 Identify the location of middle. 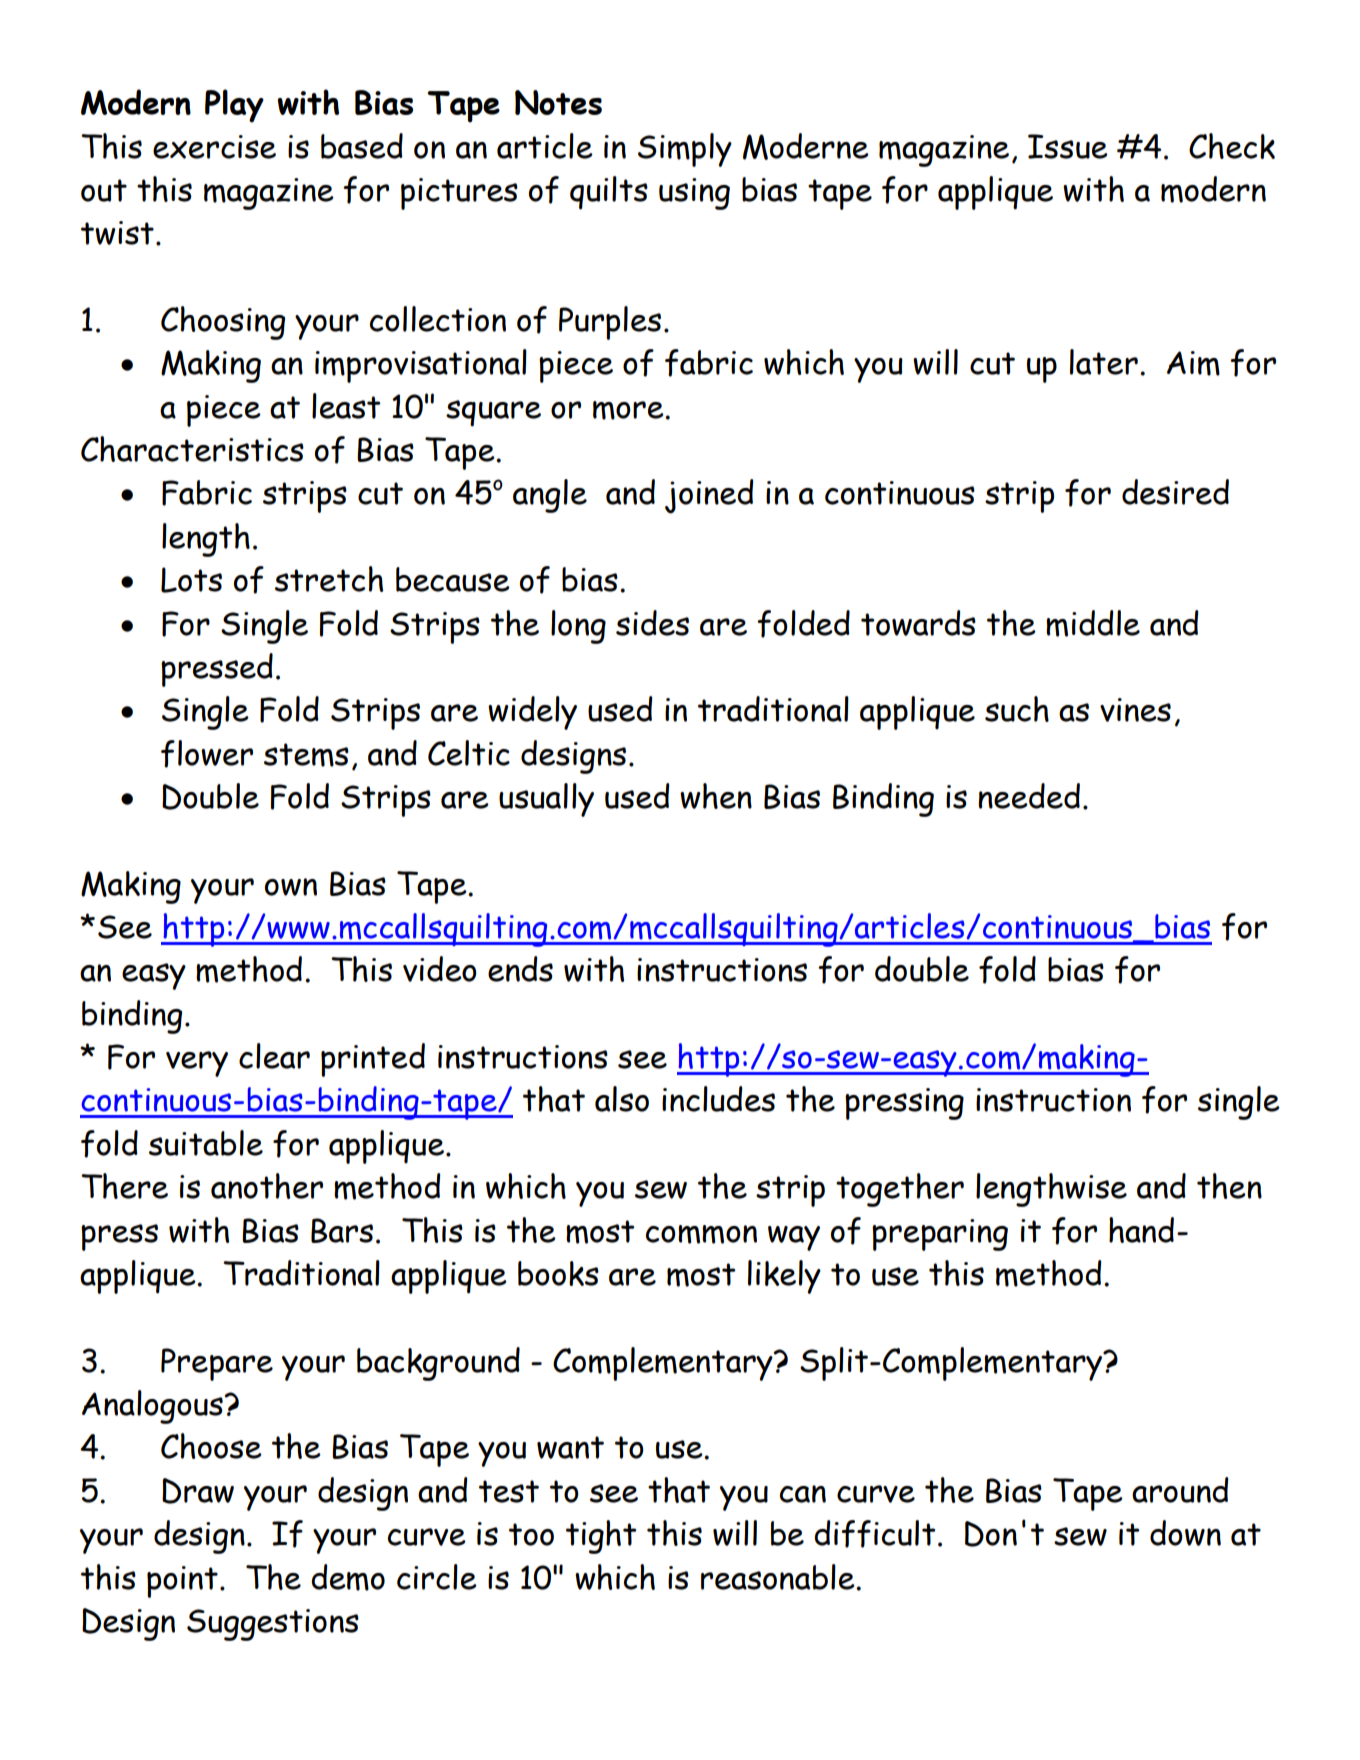
(1093, 623).
